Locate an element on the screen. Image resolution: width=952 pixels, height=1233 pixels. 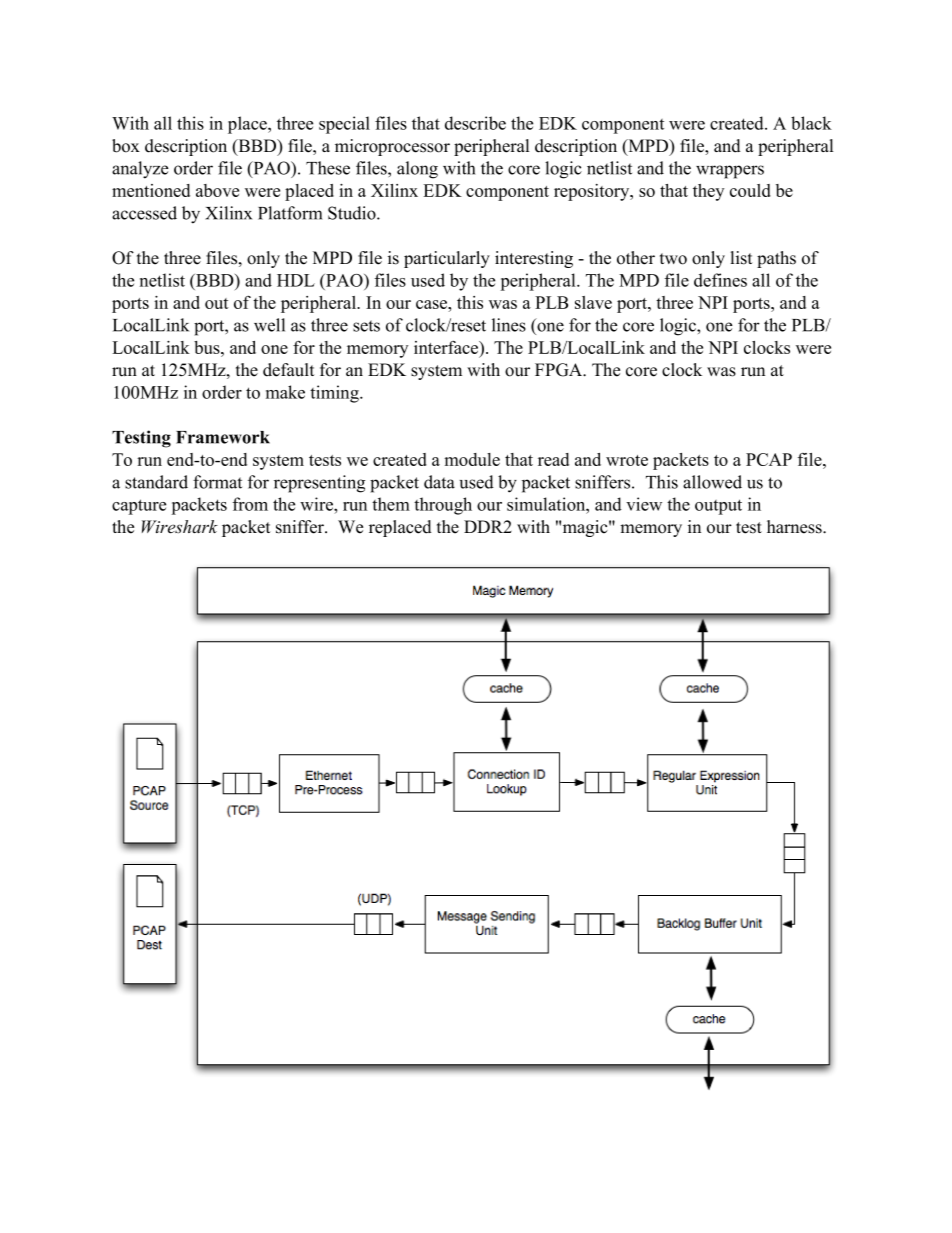
make is located at coordinates (285, 392).
